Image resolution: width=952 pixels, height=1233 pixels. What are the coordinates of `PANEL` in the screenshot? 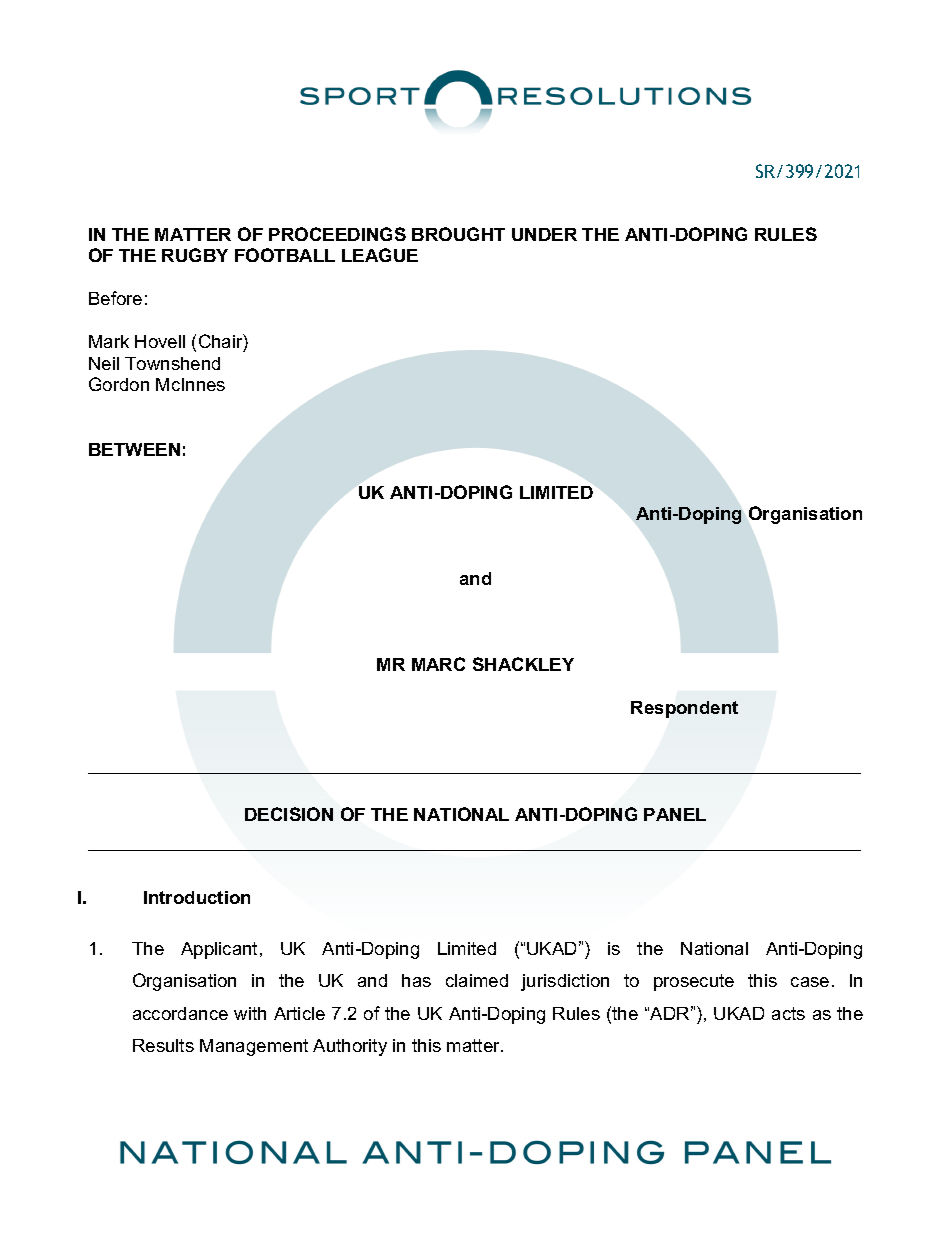 It's located at (675, 814).
